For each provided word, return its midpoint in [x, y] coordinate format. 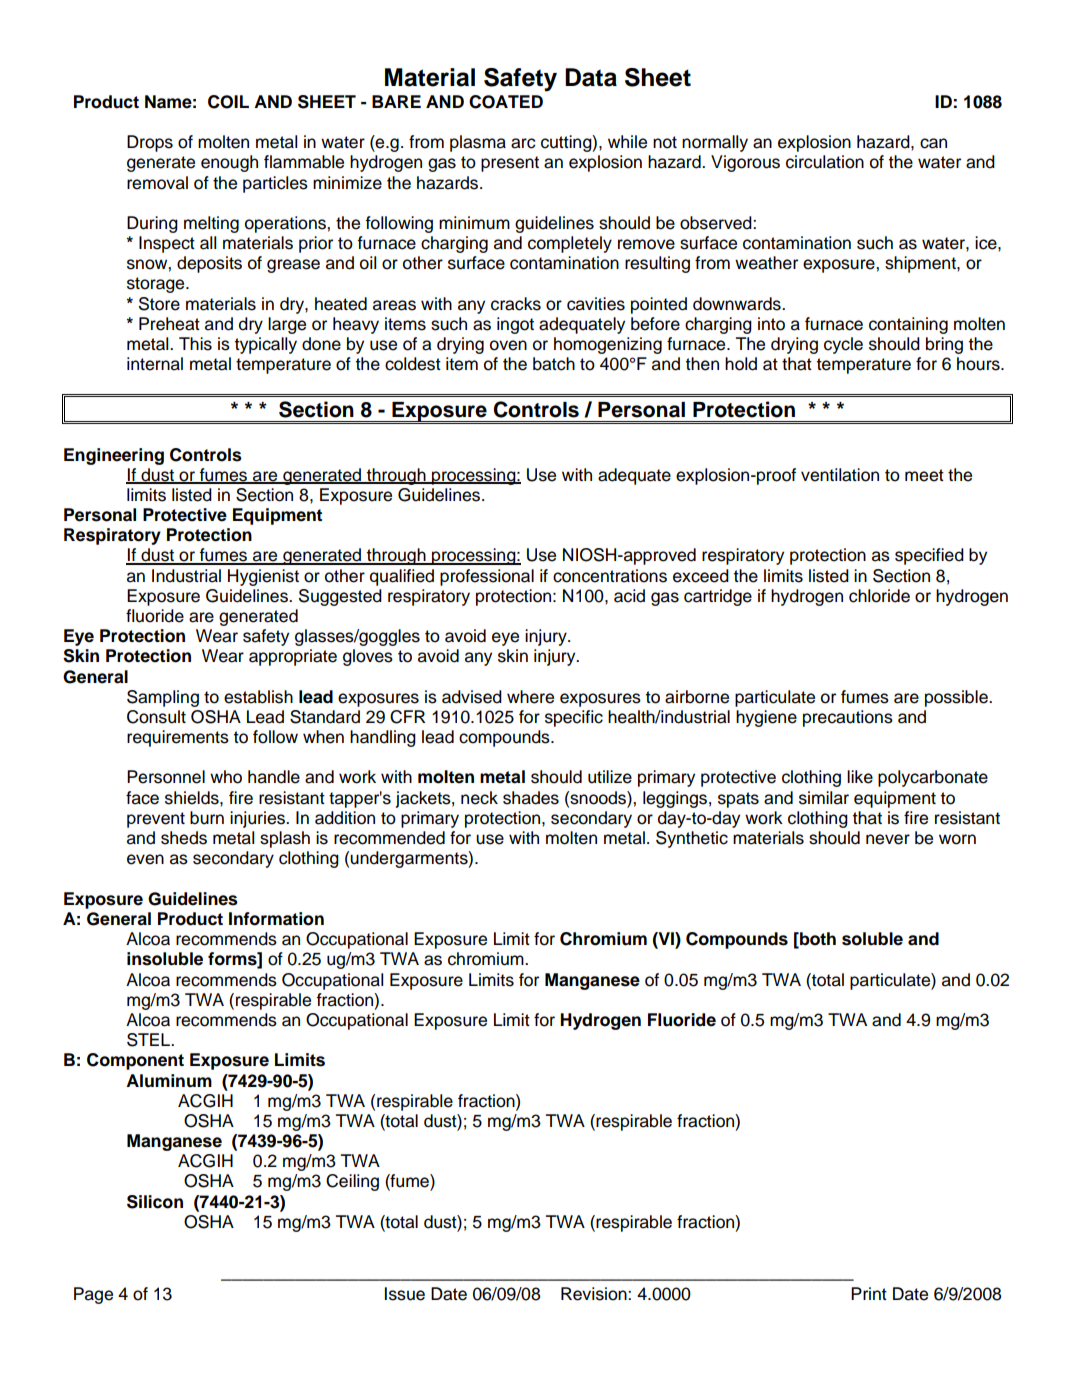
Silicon [155, 1202]
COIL [228, 102]
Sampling [163, 698]
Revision [595, 1294]
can [933, 143]
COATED [506, 102]
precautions [848, 718]
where [530, 697]
